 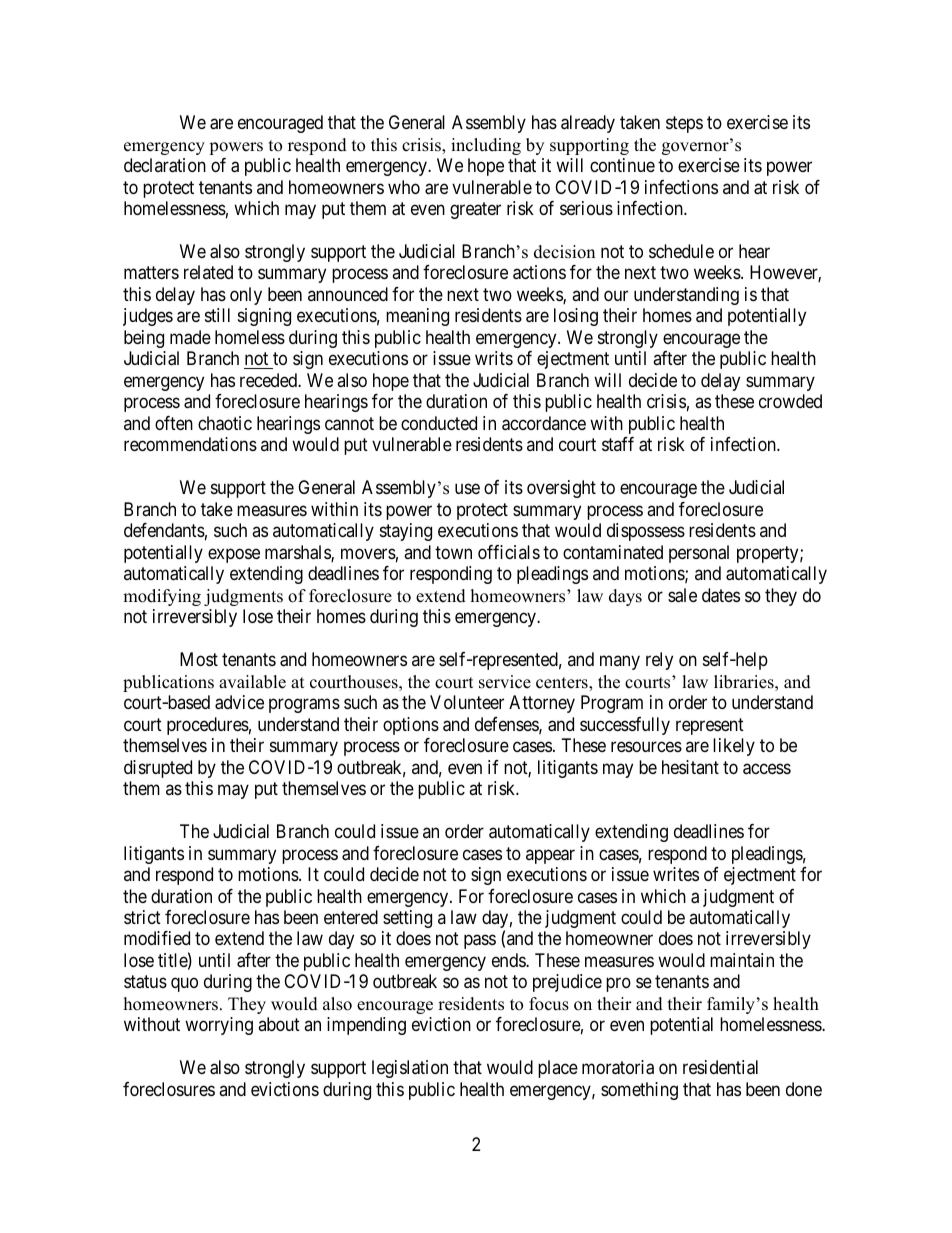 I want to click on declaration, so click(x=165, y=165).
